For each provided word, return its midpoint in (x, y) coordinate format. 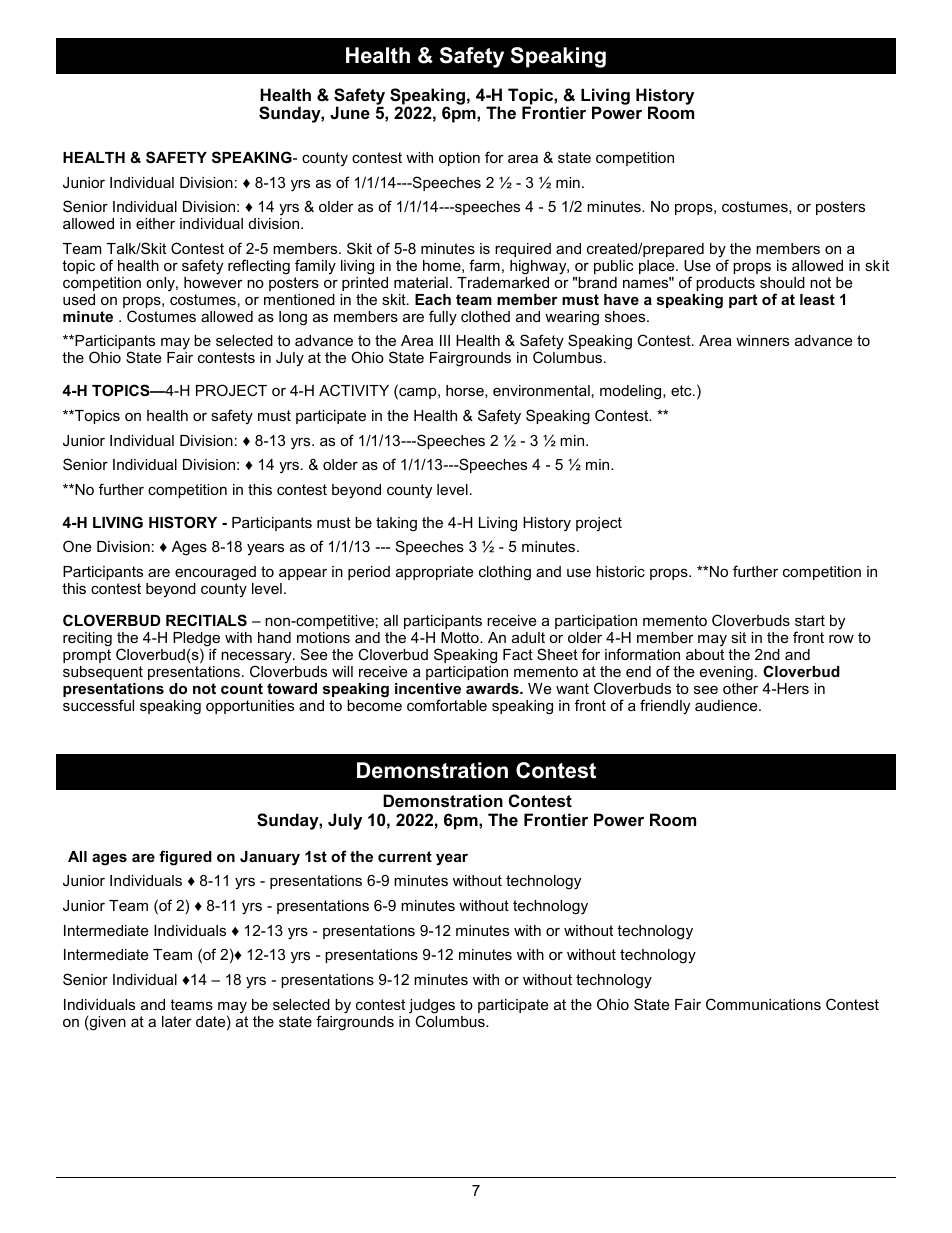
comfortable (447, 705)
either (155, 223)
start (810, 620)
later (177, 1021)
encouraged (215, 573)
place (658, 267)
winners (762, 340)
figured (185, 858)
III (445, 340)
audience (727, 705)
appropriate (434, 573)
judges (432, 1007)
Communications (763, 1004)
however (213, 282)
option (459, 159)
